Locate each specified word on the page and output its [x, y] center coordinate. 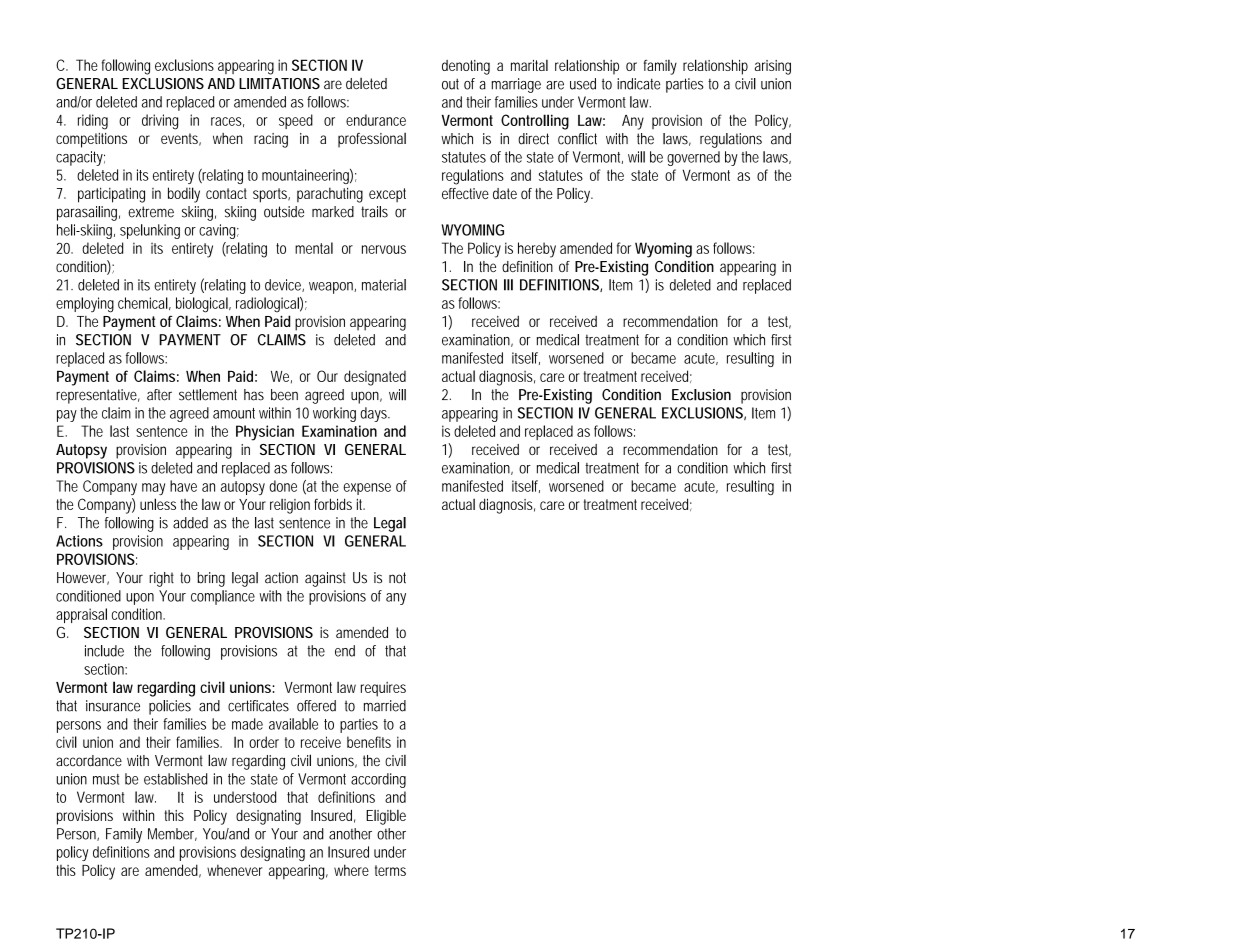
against [325, 579]
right [161, 579]
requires [383, 689]
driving [160, 122]
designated [375, 378]
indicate [638, 84]
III [508, 285]
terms [390, 870]
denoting [466, 67]
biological [203, 305]
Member [172, 834]
